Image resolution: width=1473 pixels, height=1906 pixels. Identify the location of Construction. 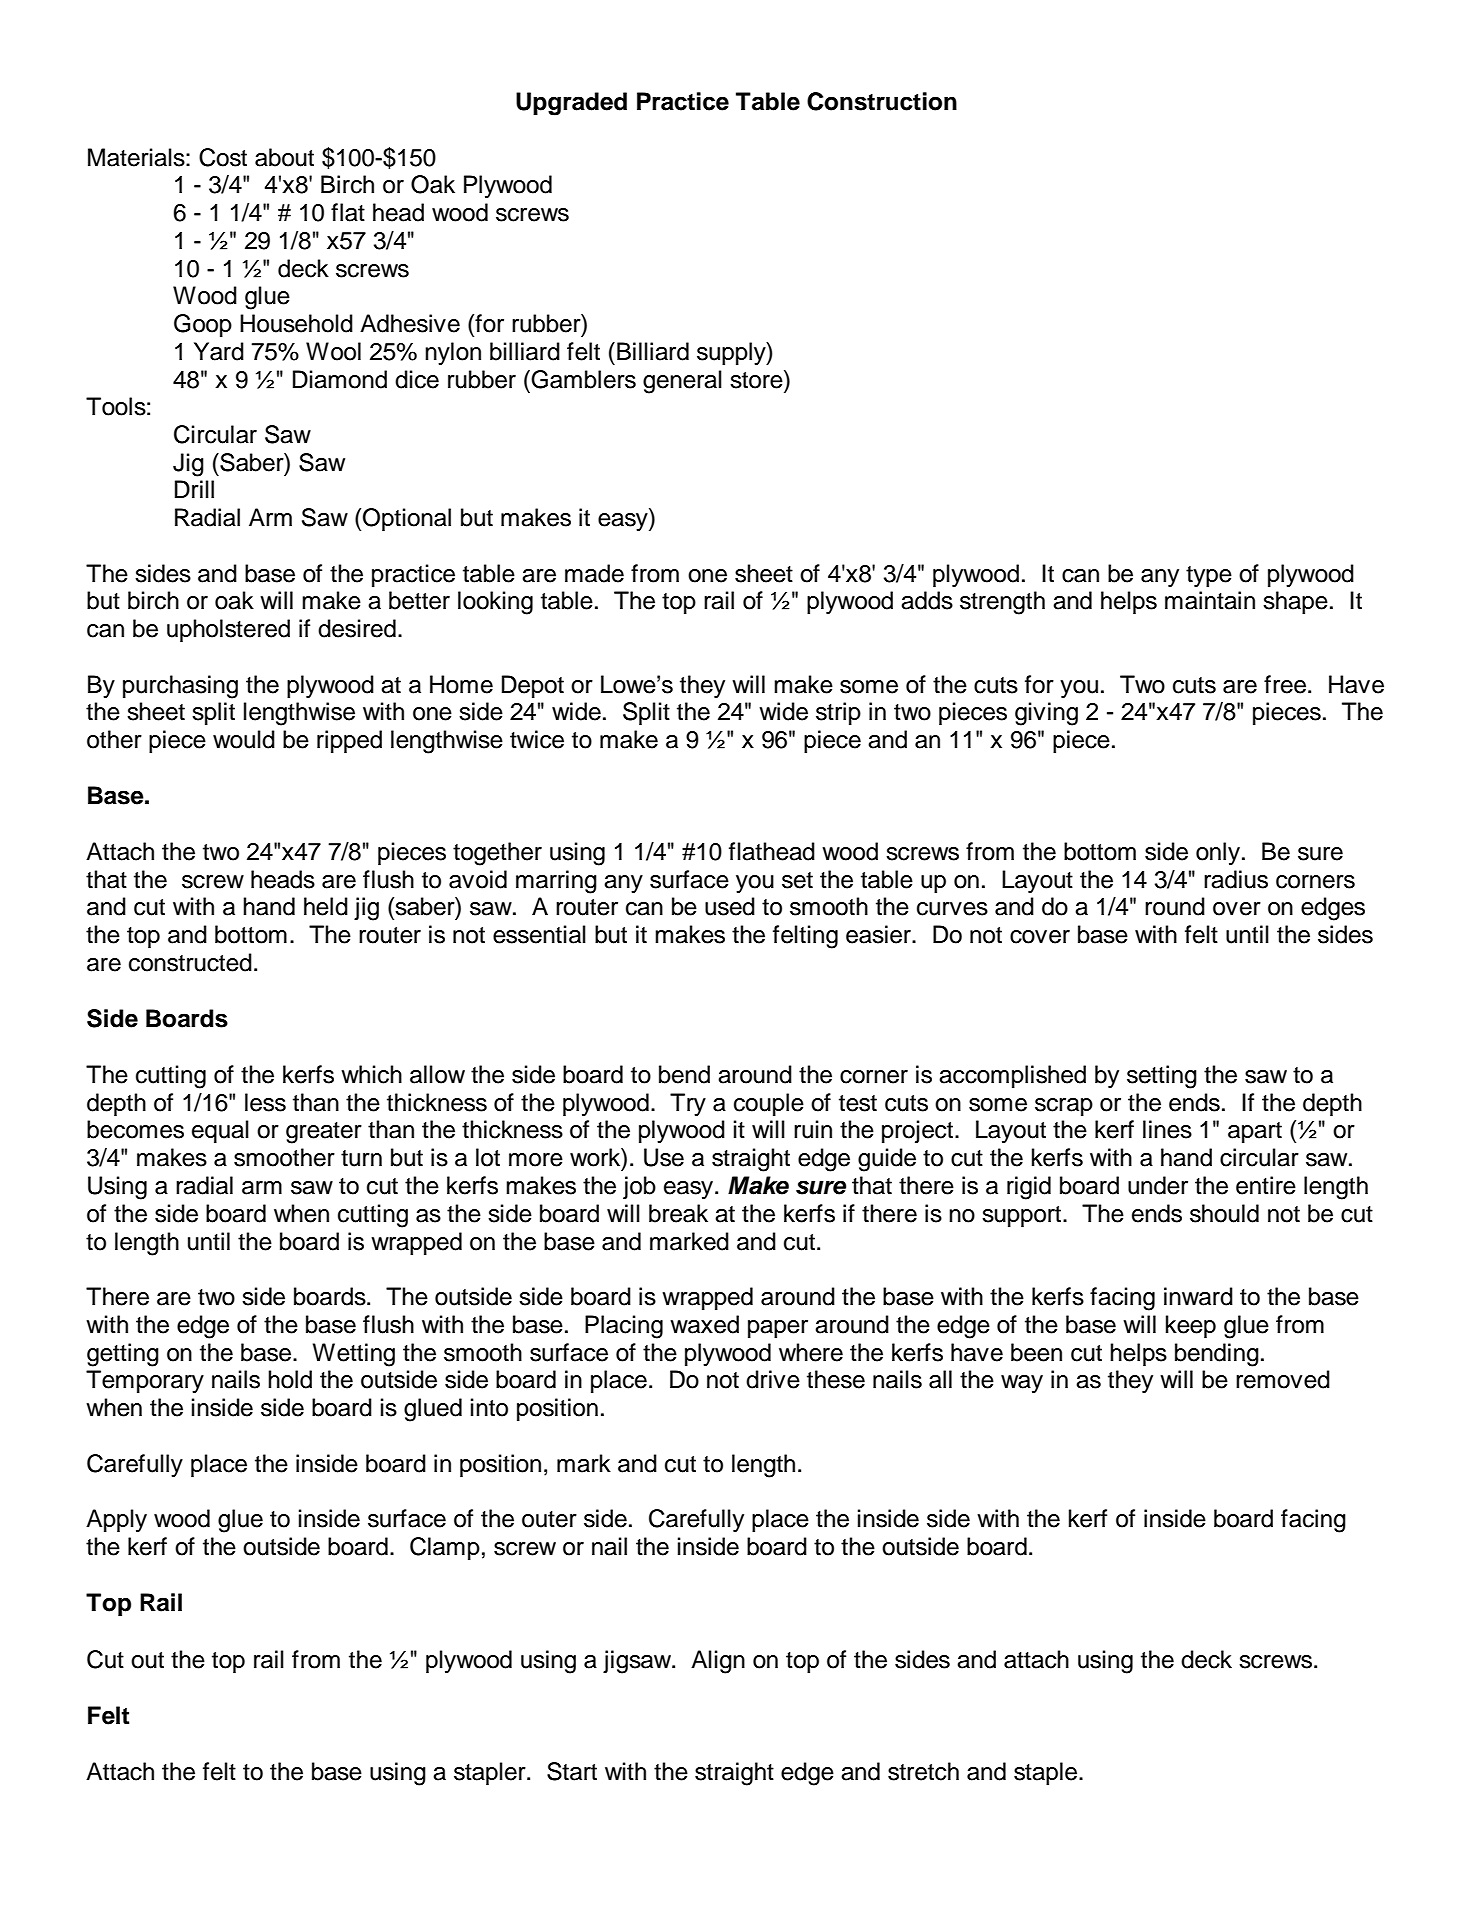
(882, 101).
